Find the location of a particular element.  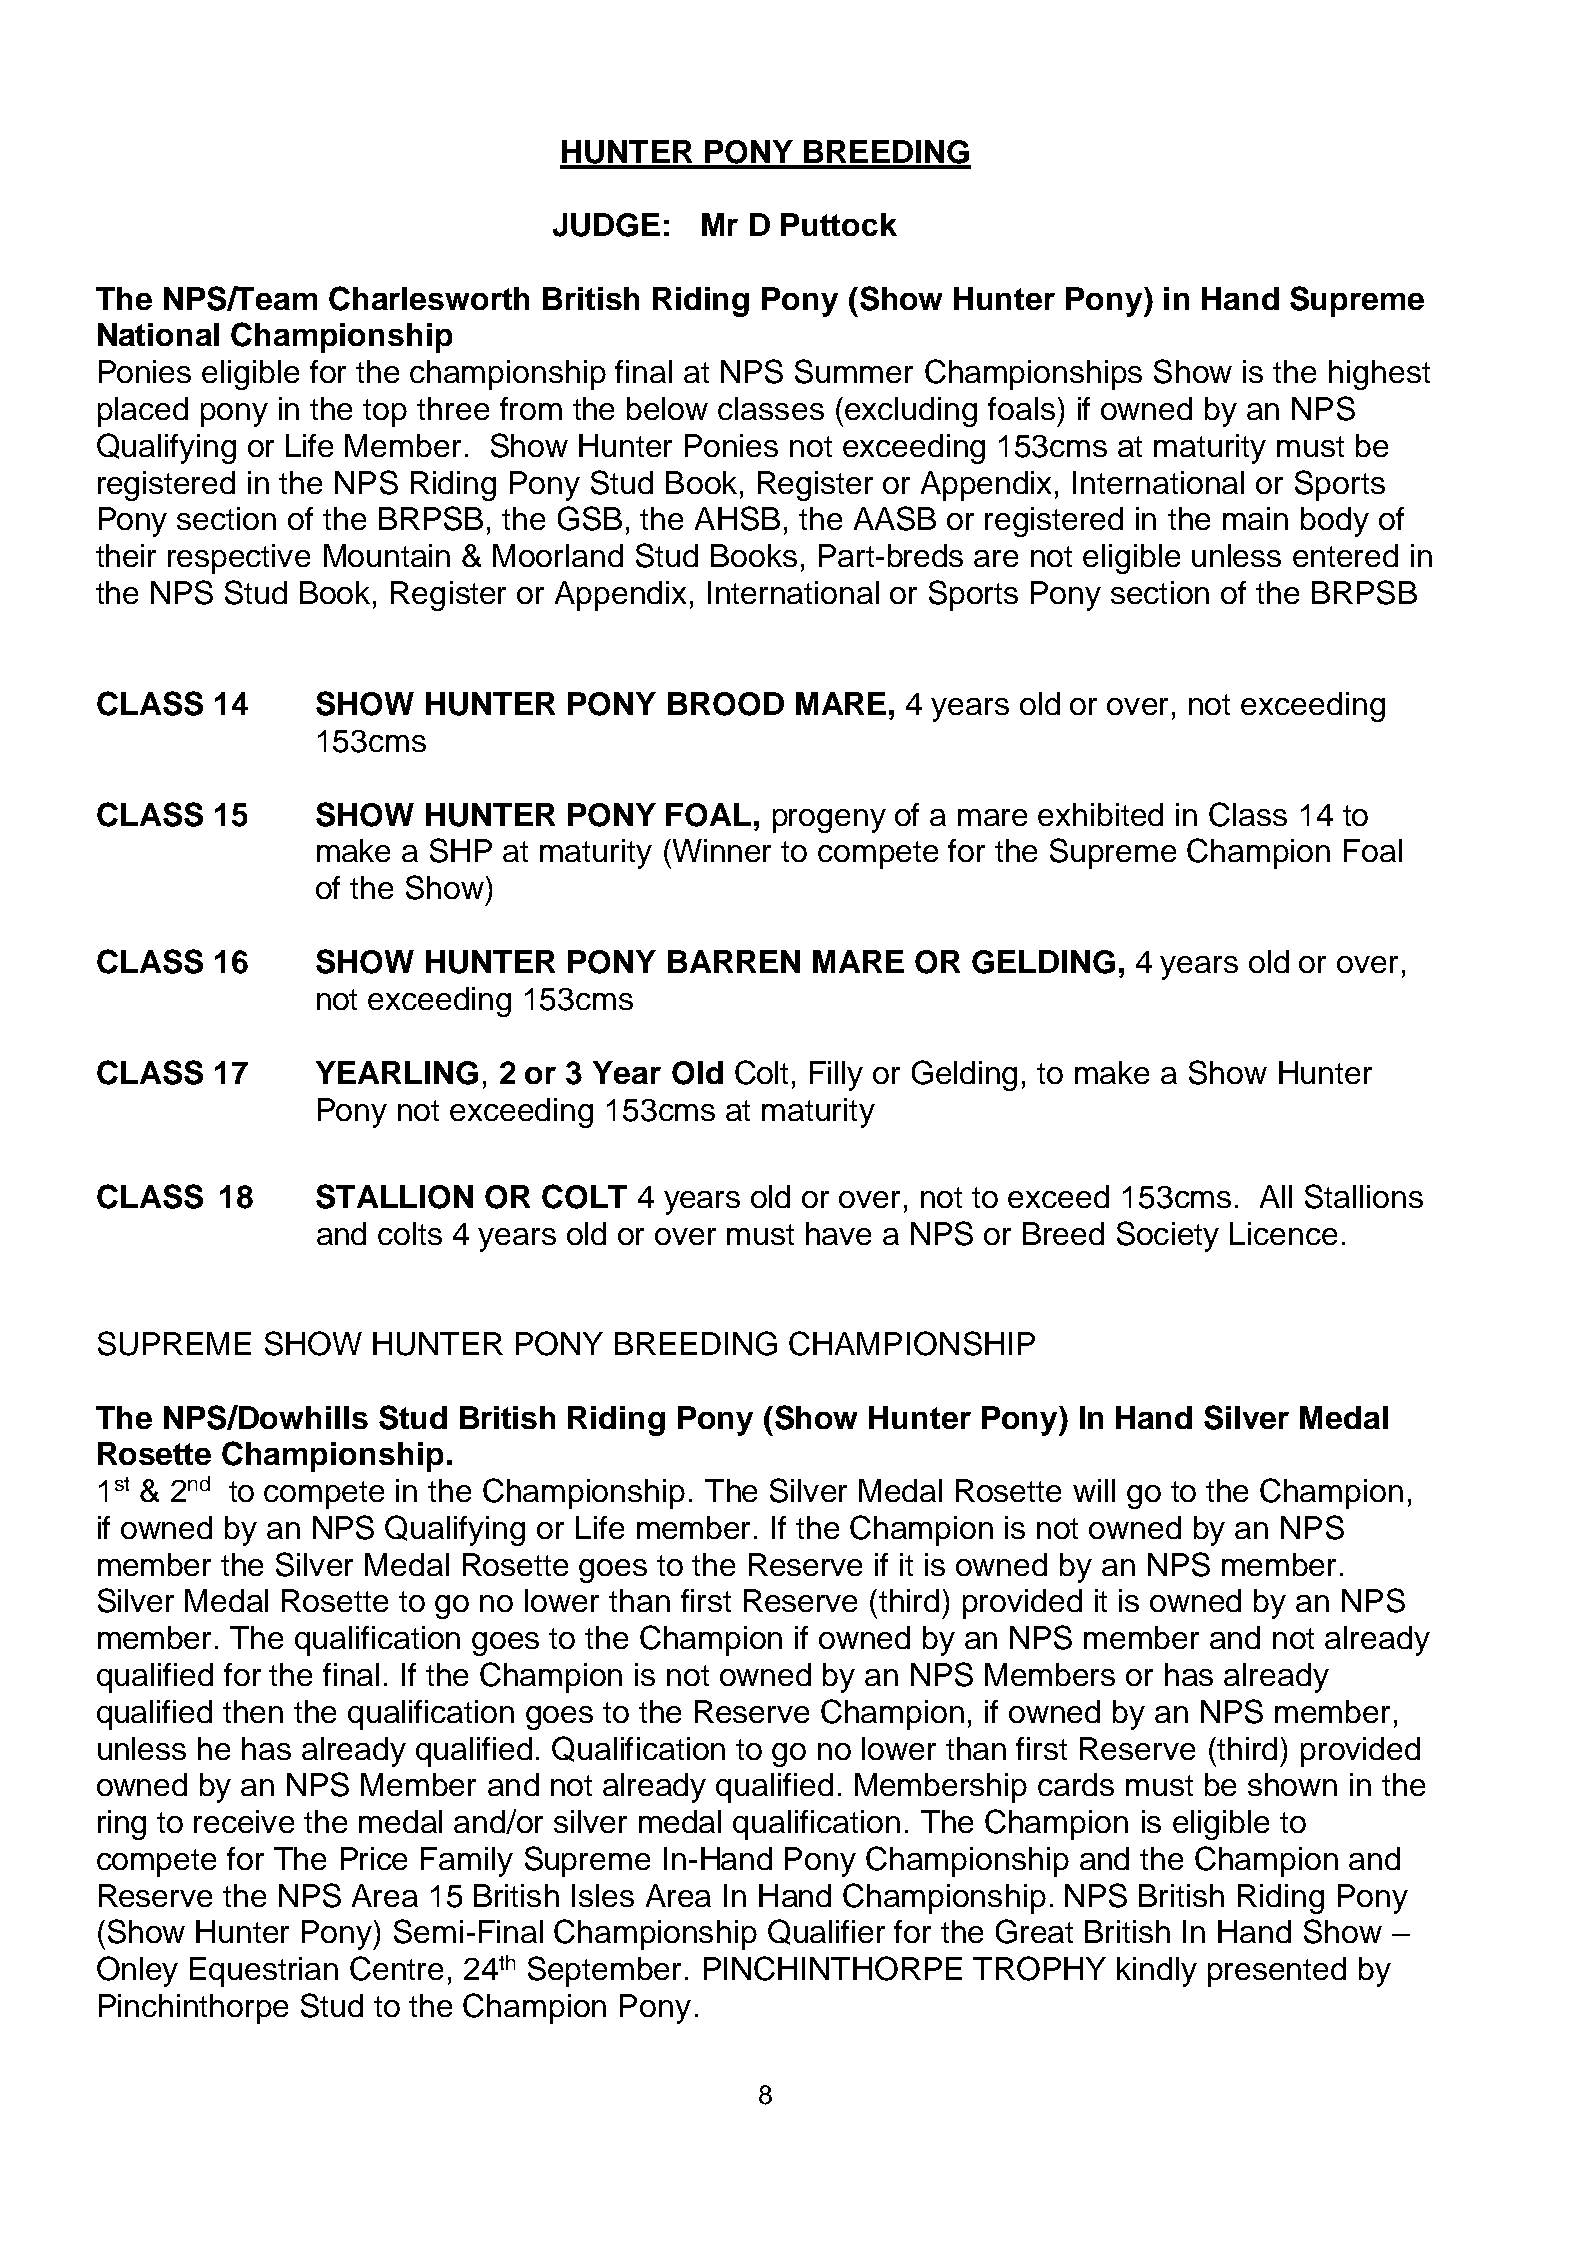

will is located at coordinates (1094, 1490).
